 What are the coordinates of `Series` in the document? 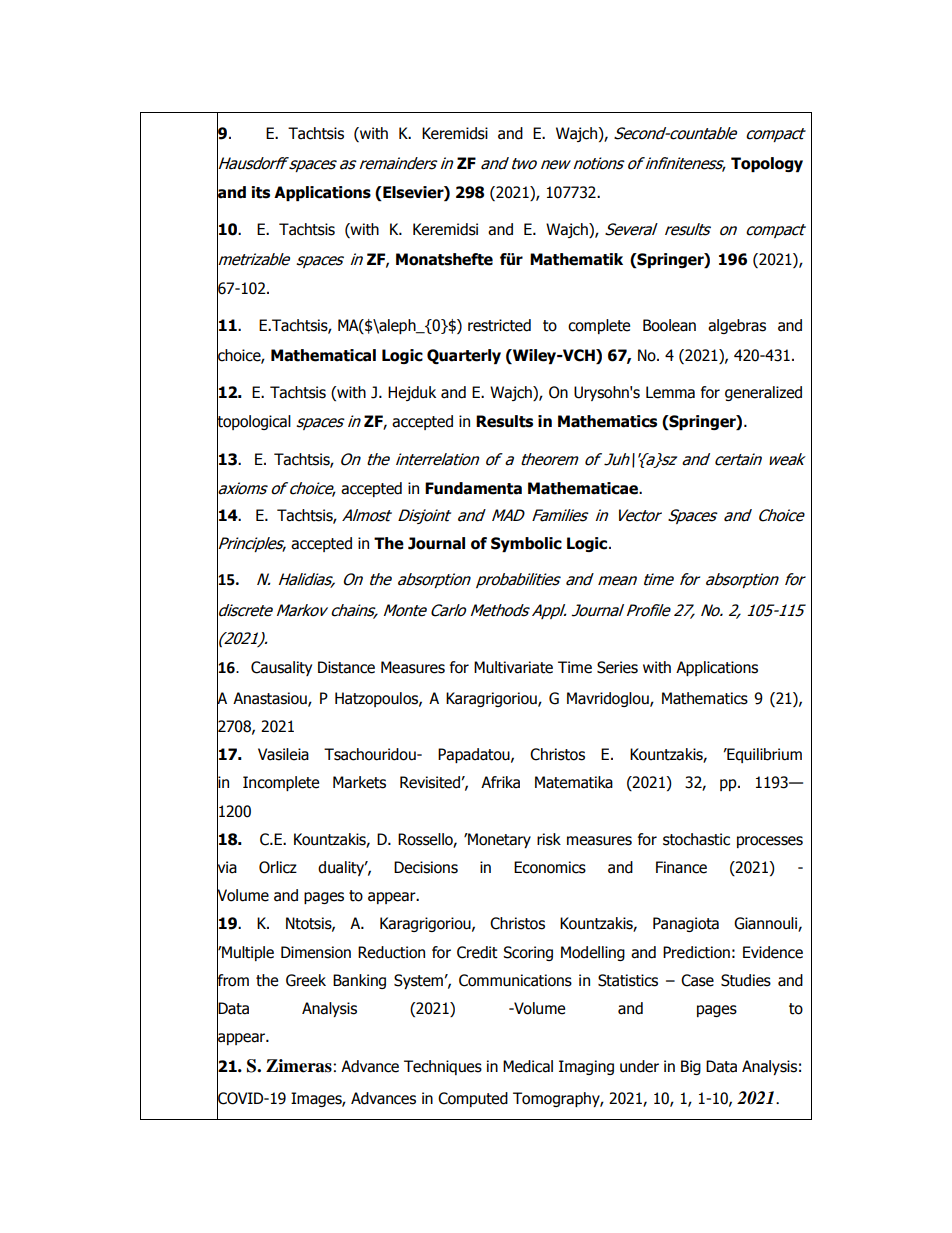 It's located at (617, 667).
